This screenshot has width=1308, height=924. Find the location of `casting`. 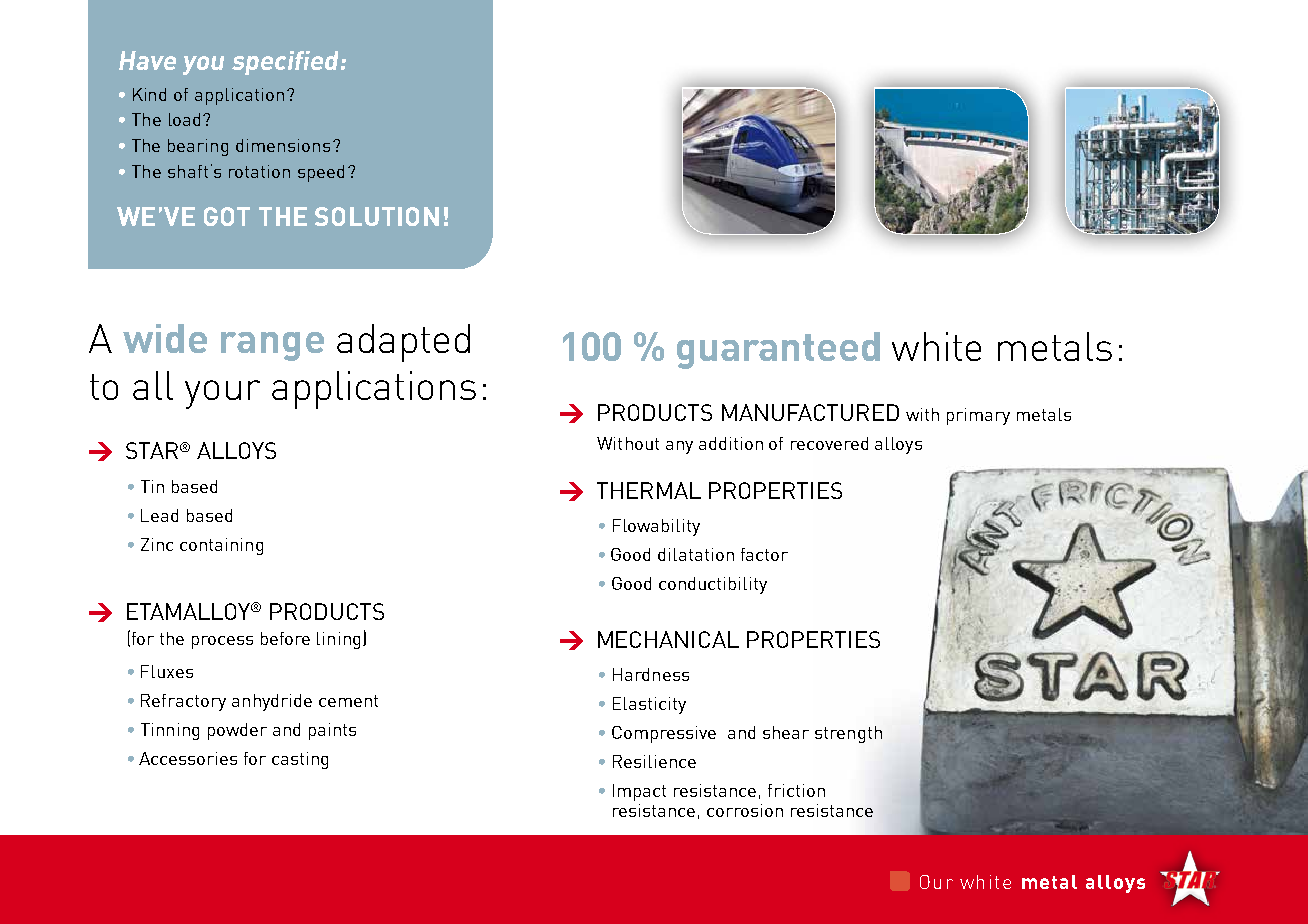

casting is located at coordinates (300, 760).
